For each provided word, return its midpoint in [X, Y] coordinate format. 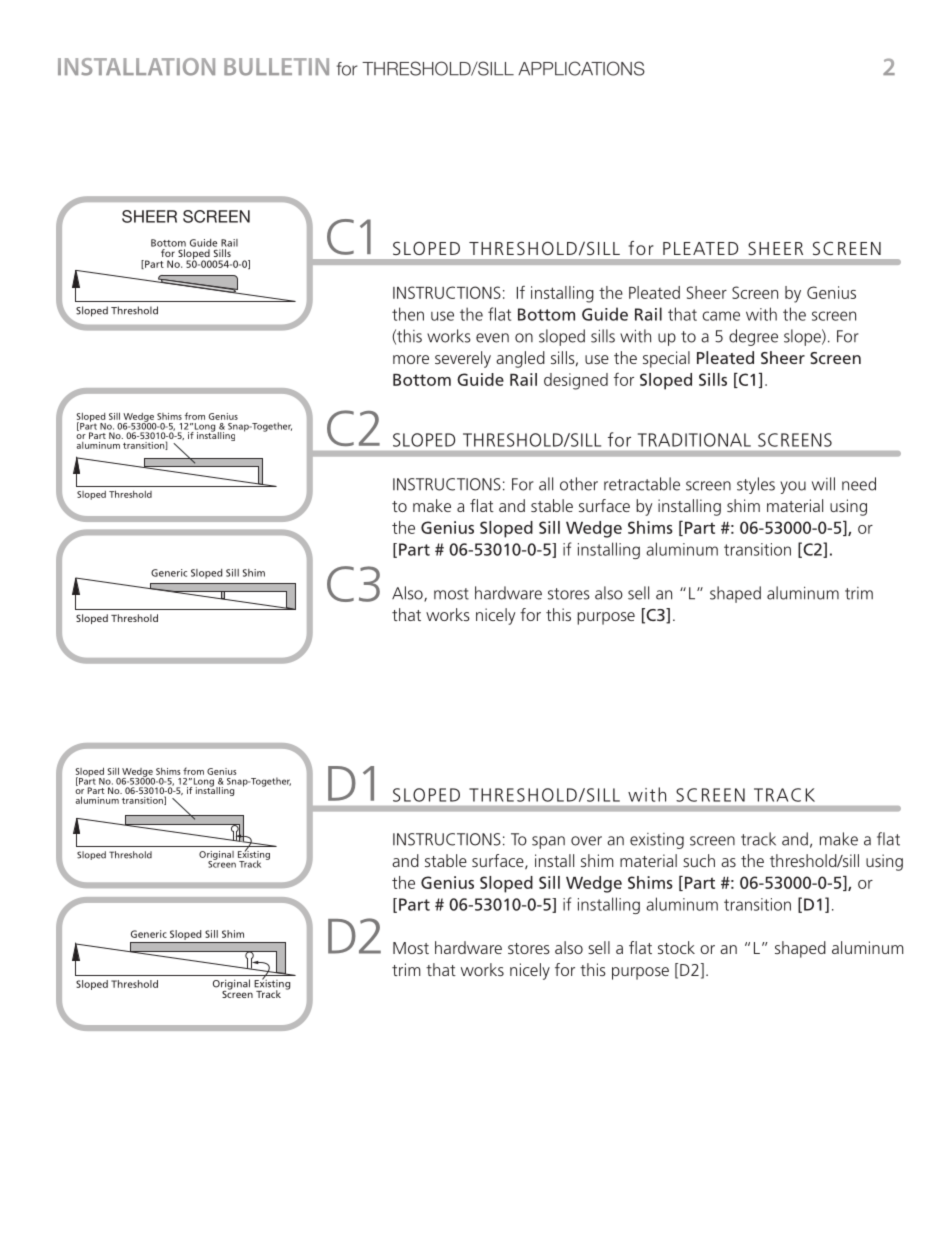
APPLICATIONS [581, 68]
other [579, 484]
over [586, 841]
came [721, 316]
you [793, 487]
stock [676, 947]
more [411, 359]
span [548, 842]
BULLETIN [276, 67]
